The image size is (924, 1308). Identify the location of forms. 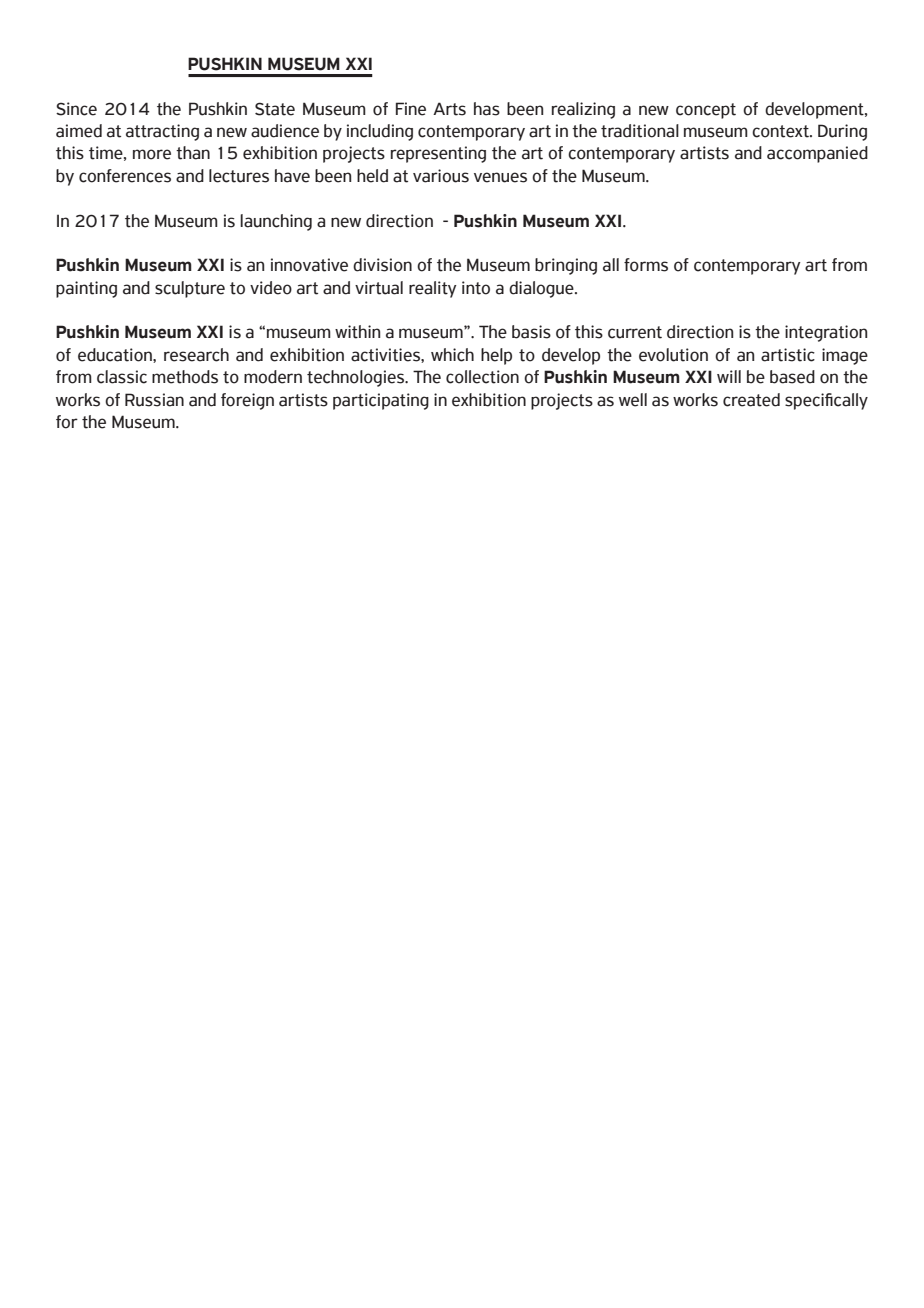
(646, 265).
